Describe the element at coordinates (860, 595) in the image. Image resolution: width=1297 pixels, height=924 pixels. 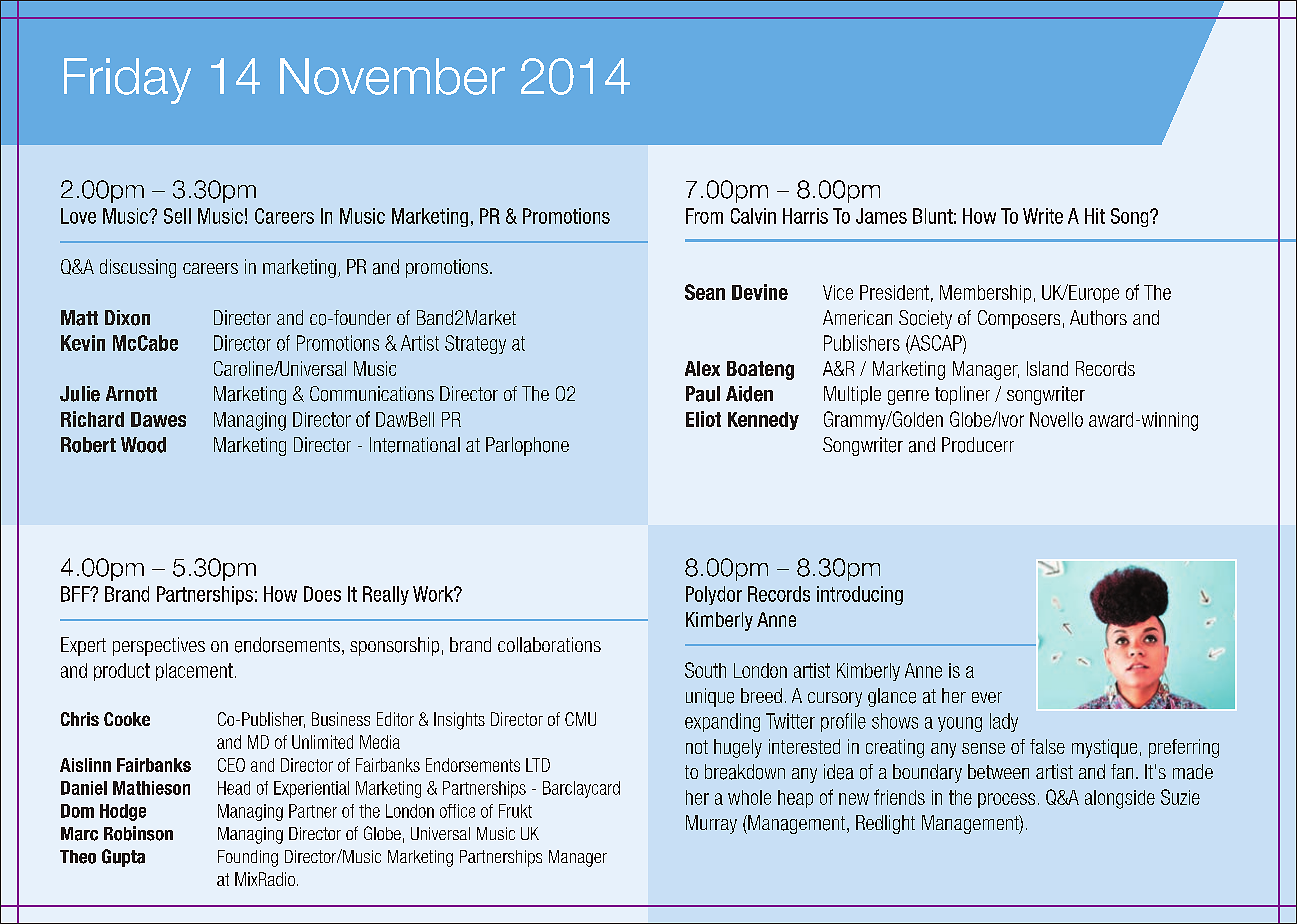
I see `introducing` at that location.
